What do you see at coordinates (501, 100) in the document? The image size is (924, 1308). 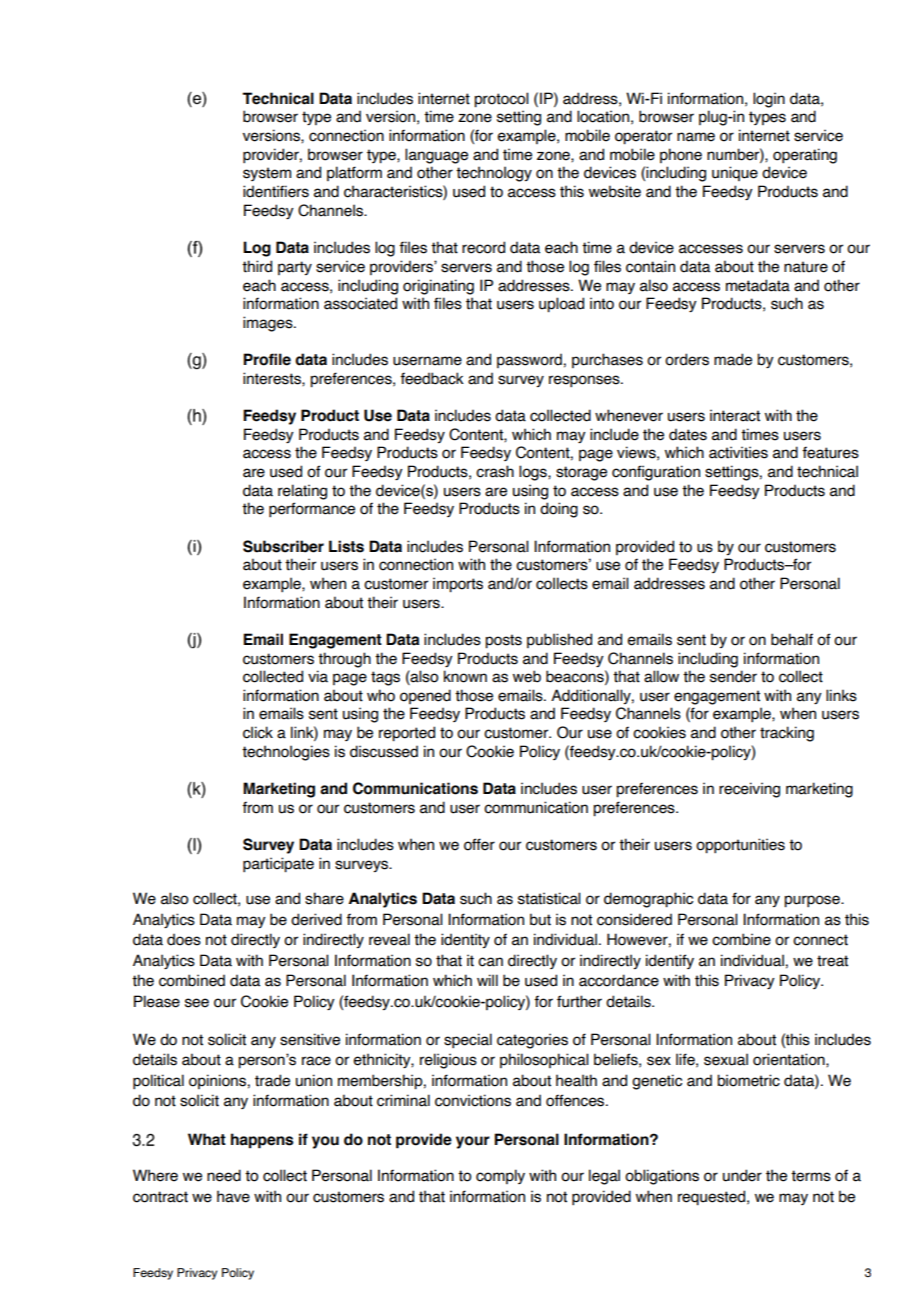 I see `protocol` at bounding box center [501, 100].
